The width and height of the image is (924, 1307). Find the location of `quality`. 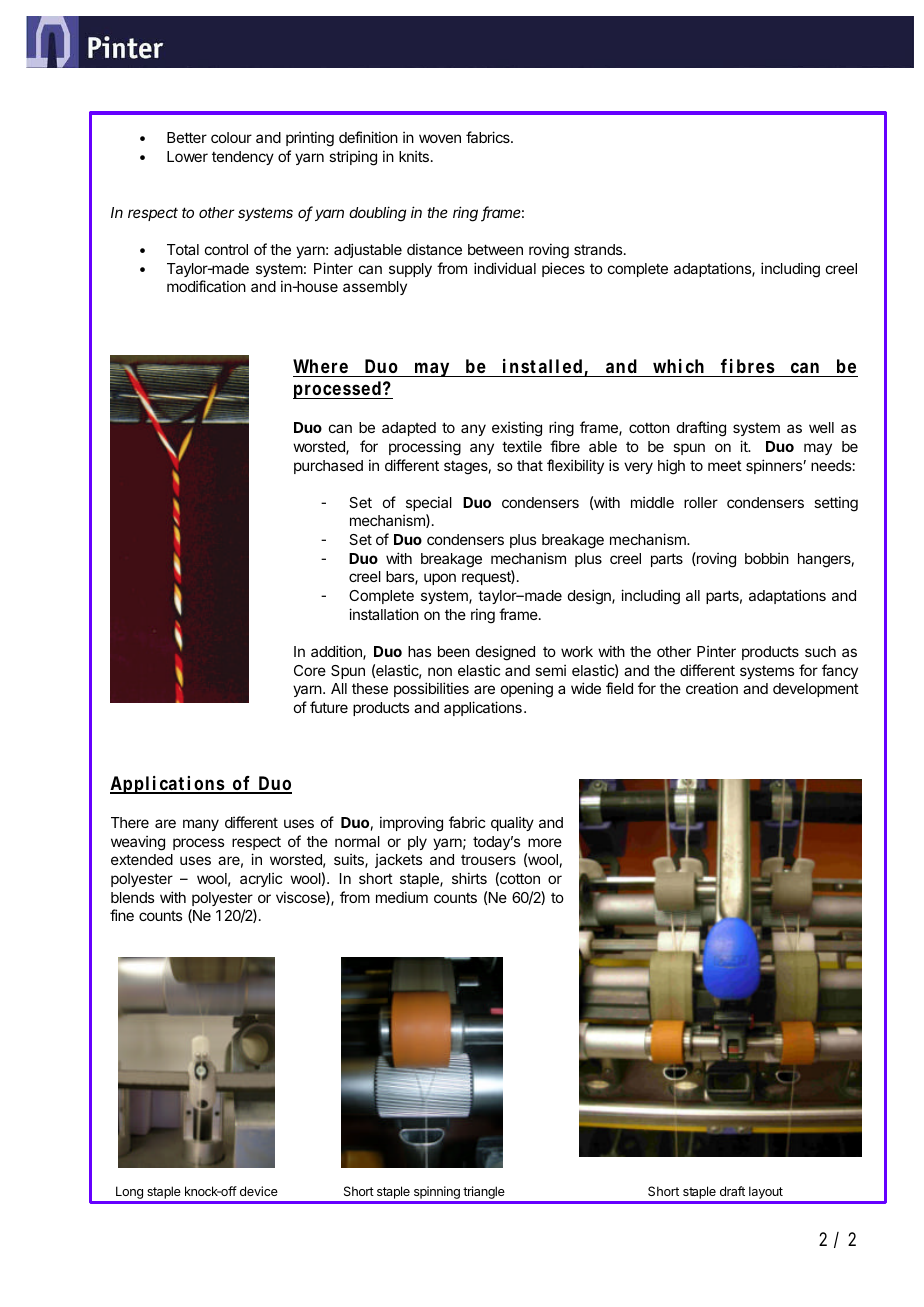

quality is located at coordinates (512, 824).
